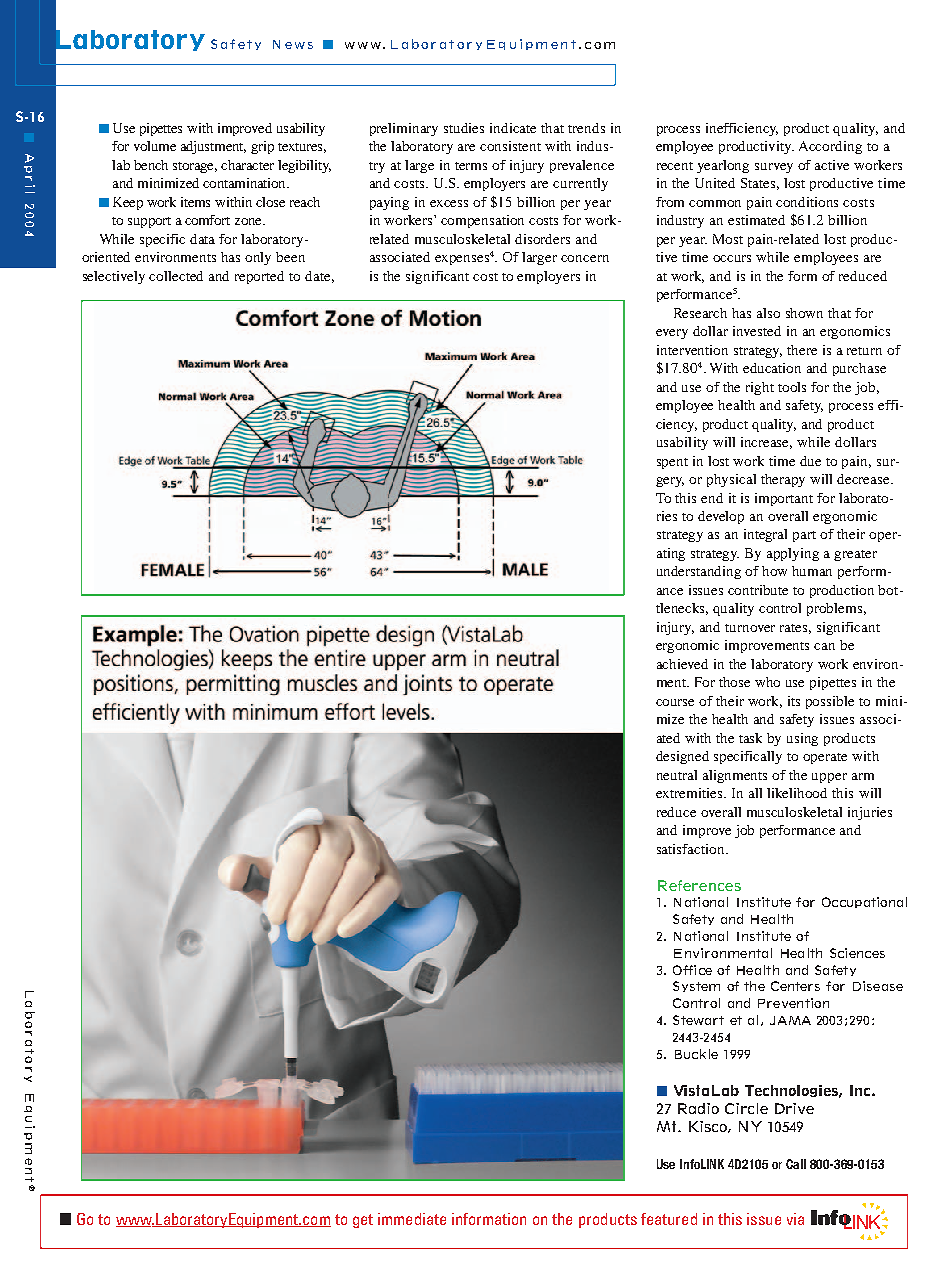 The image size is (952, 1270). What do you see at coordinates (767, 682) in the screenshot?
I see `who` at bounding box center [767, 682].
